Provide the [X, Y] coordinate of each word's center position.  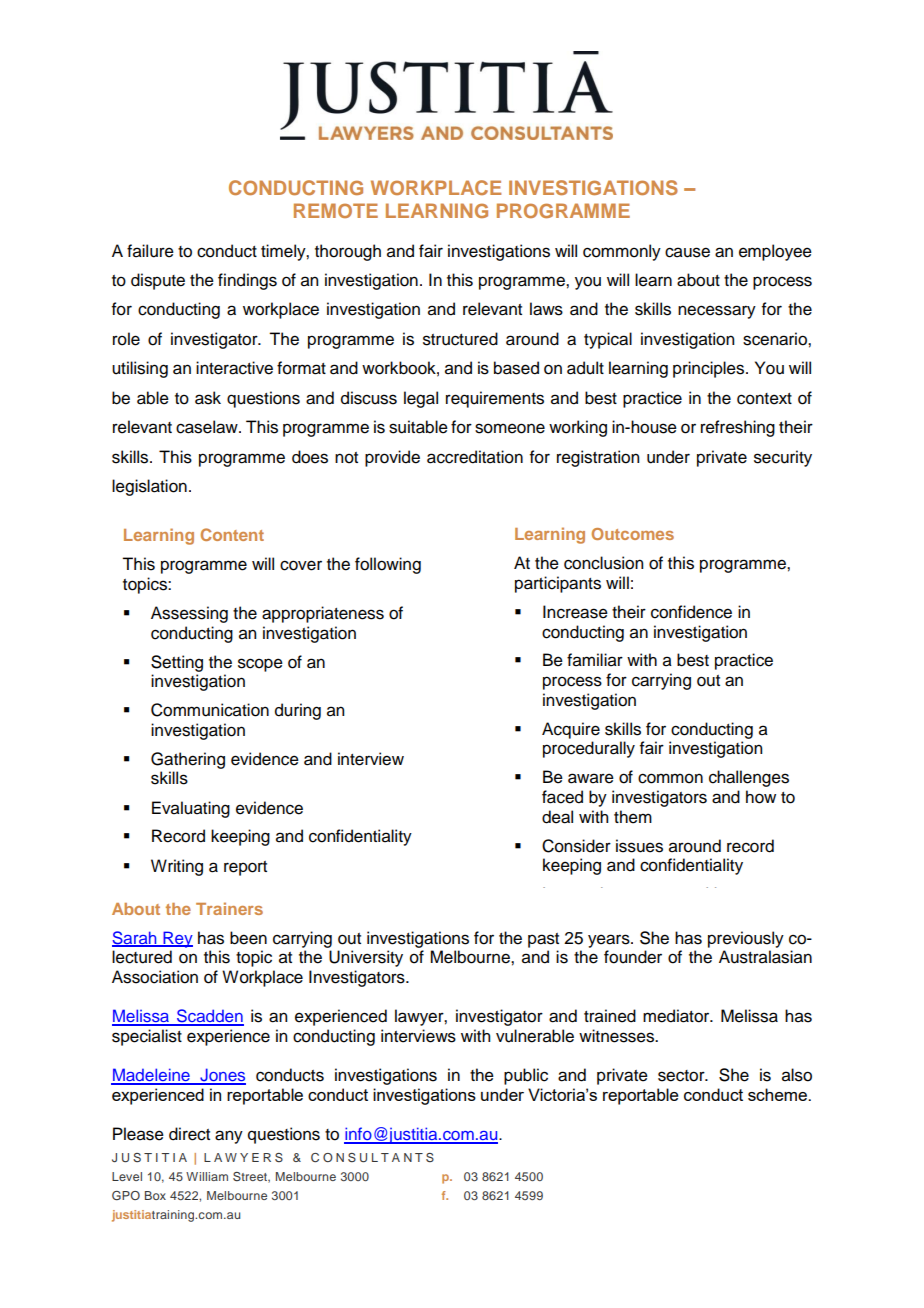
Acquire [571, 730]
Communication [210, 710]
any [229, 1137]
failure [150, 251]
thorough [348, 252]
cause [687, 252]
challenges [749, 778]
